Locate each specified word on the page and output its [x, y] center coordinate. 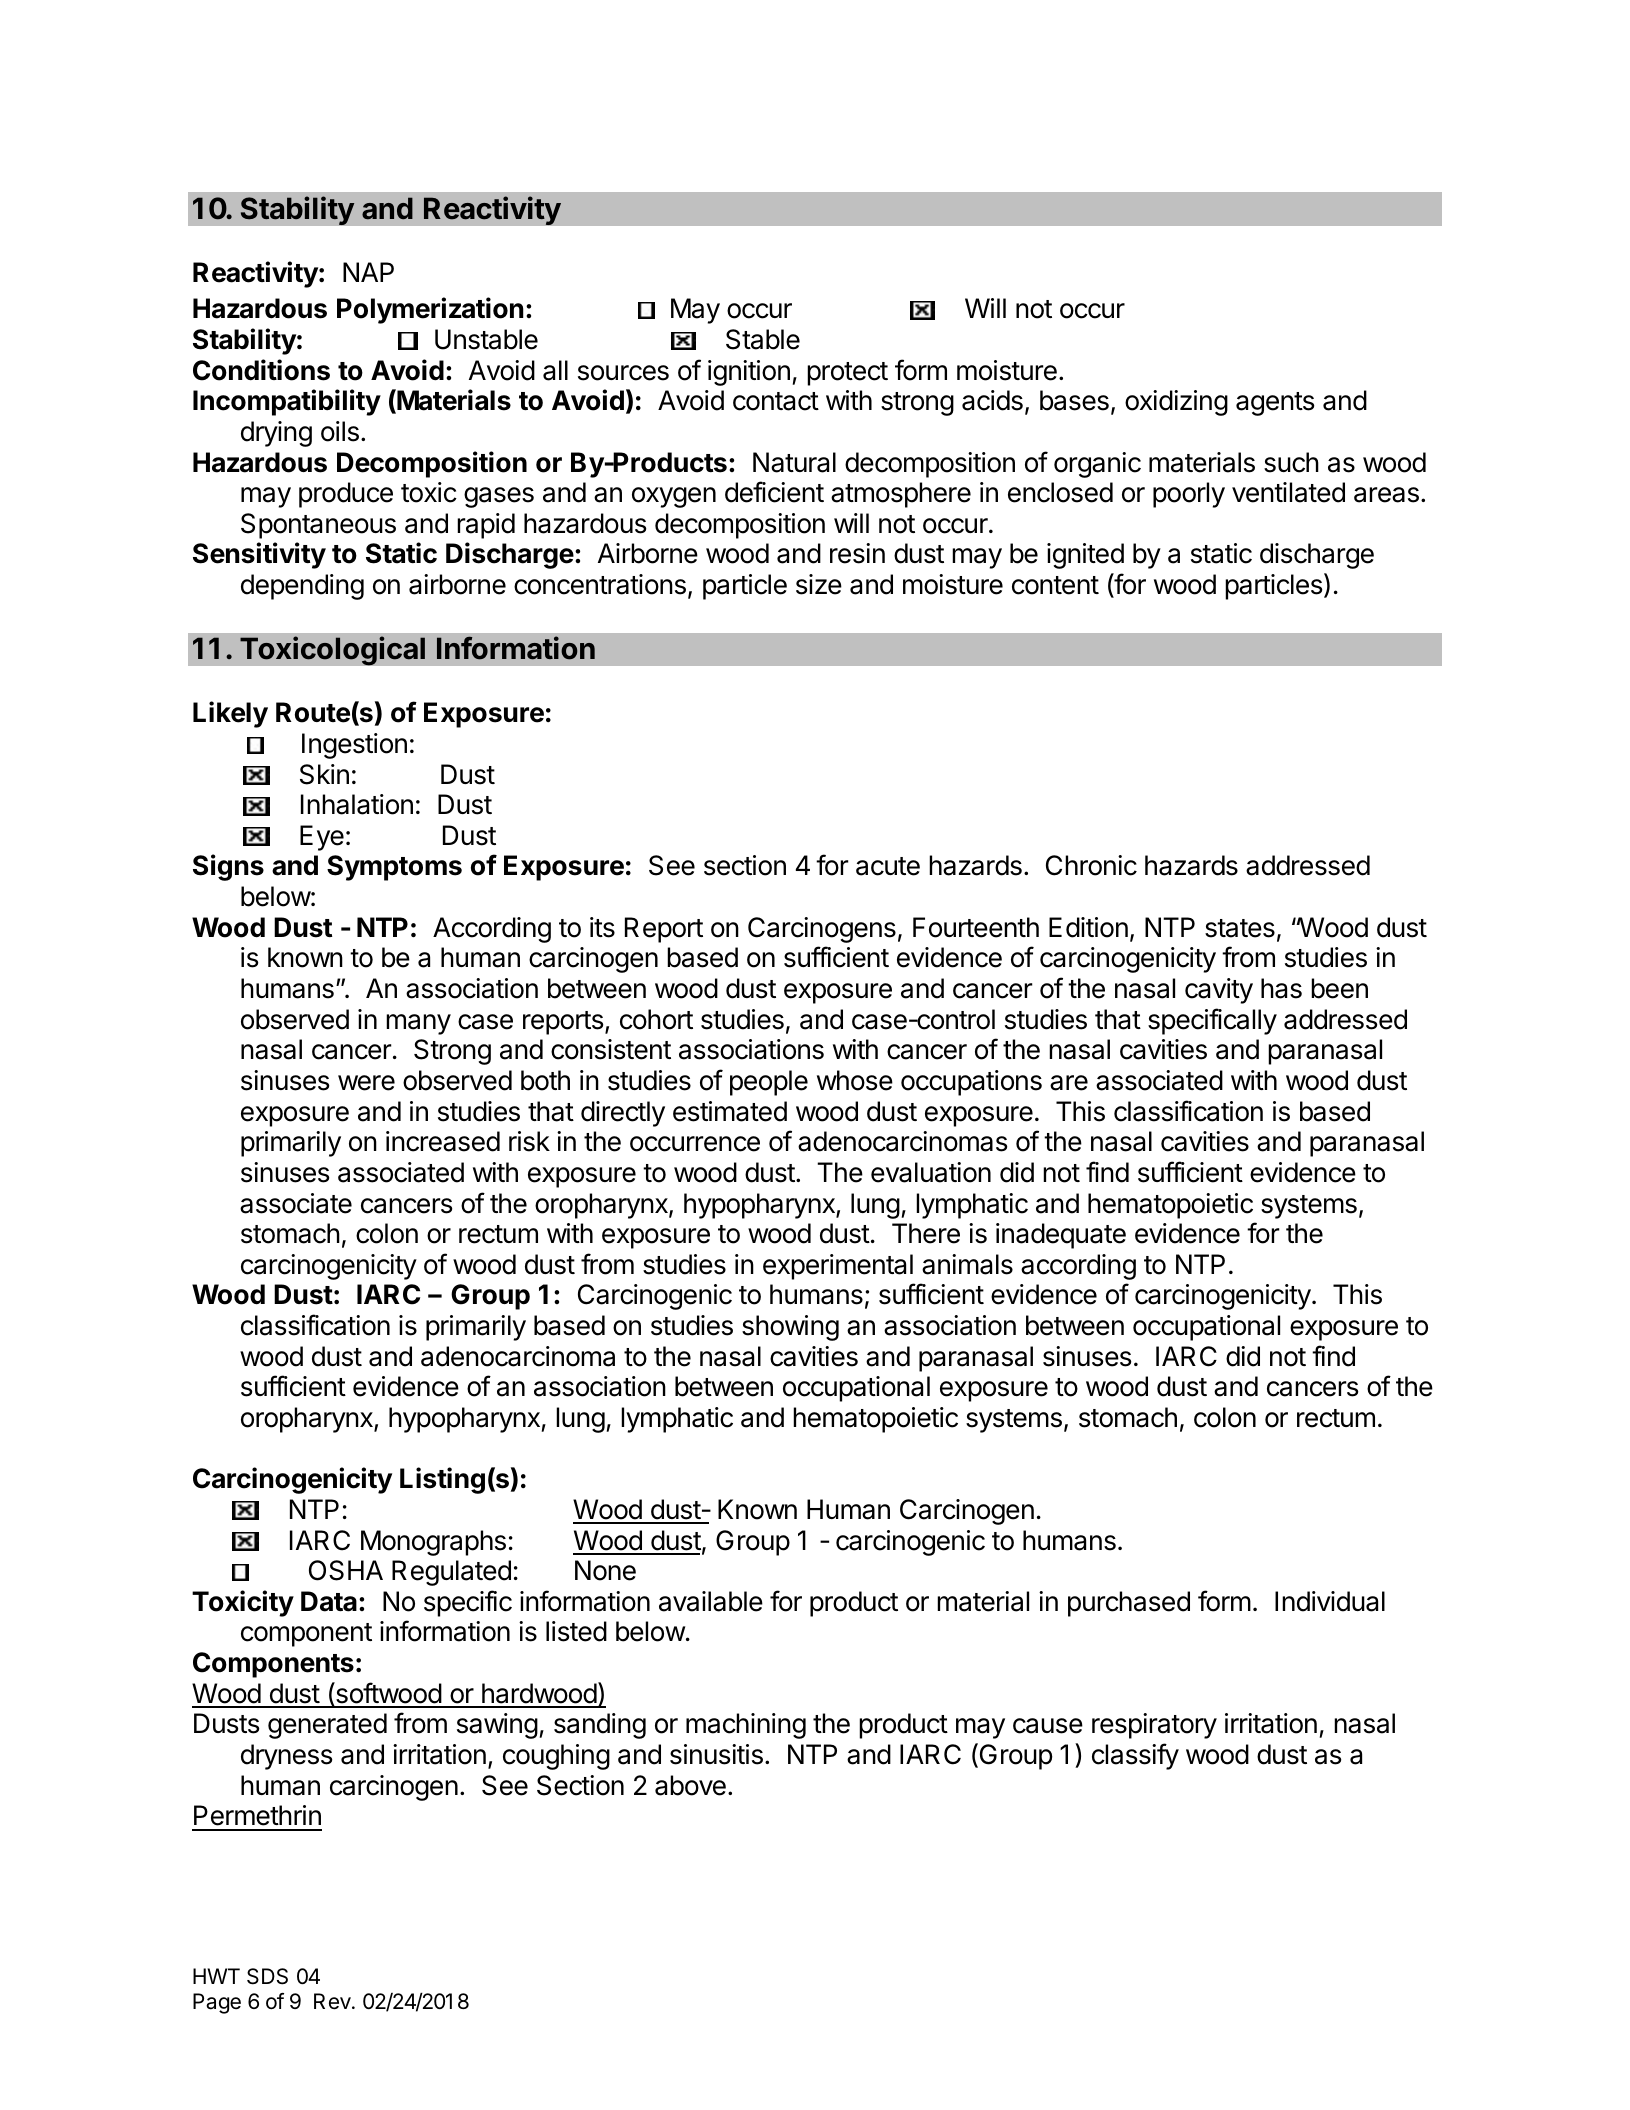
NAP [368, 272]
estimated [730, 1111]
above [690, 1785]
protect [847, 374]
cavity [1219, 991]
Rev [333, 2001]
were [366, 1083]
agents [1275, 404]
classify [1135, 1756]
